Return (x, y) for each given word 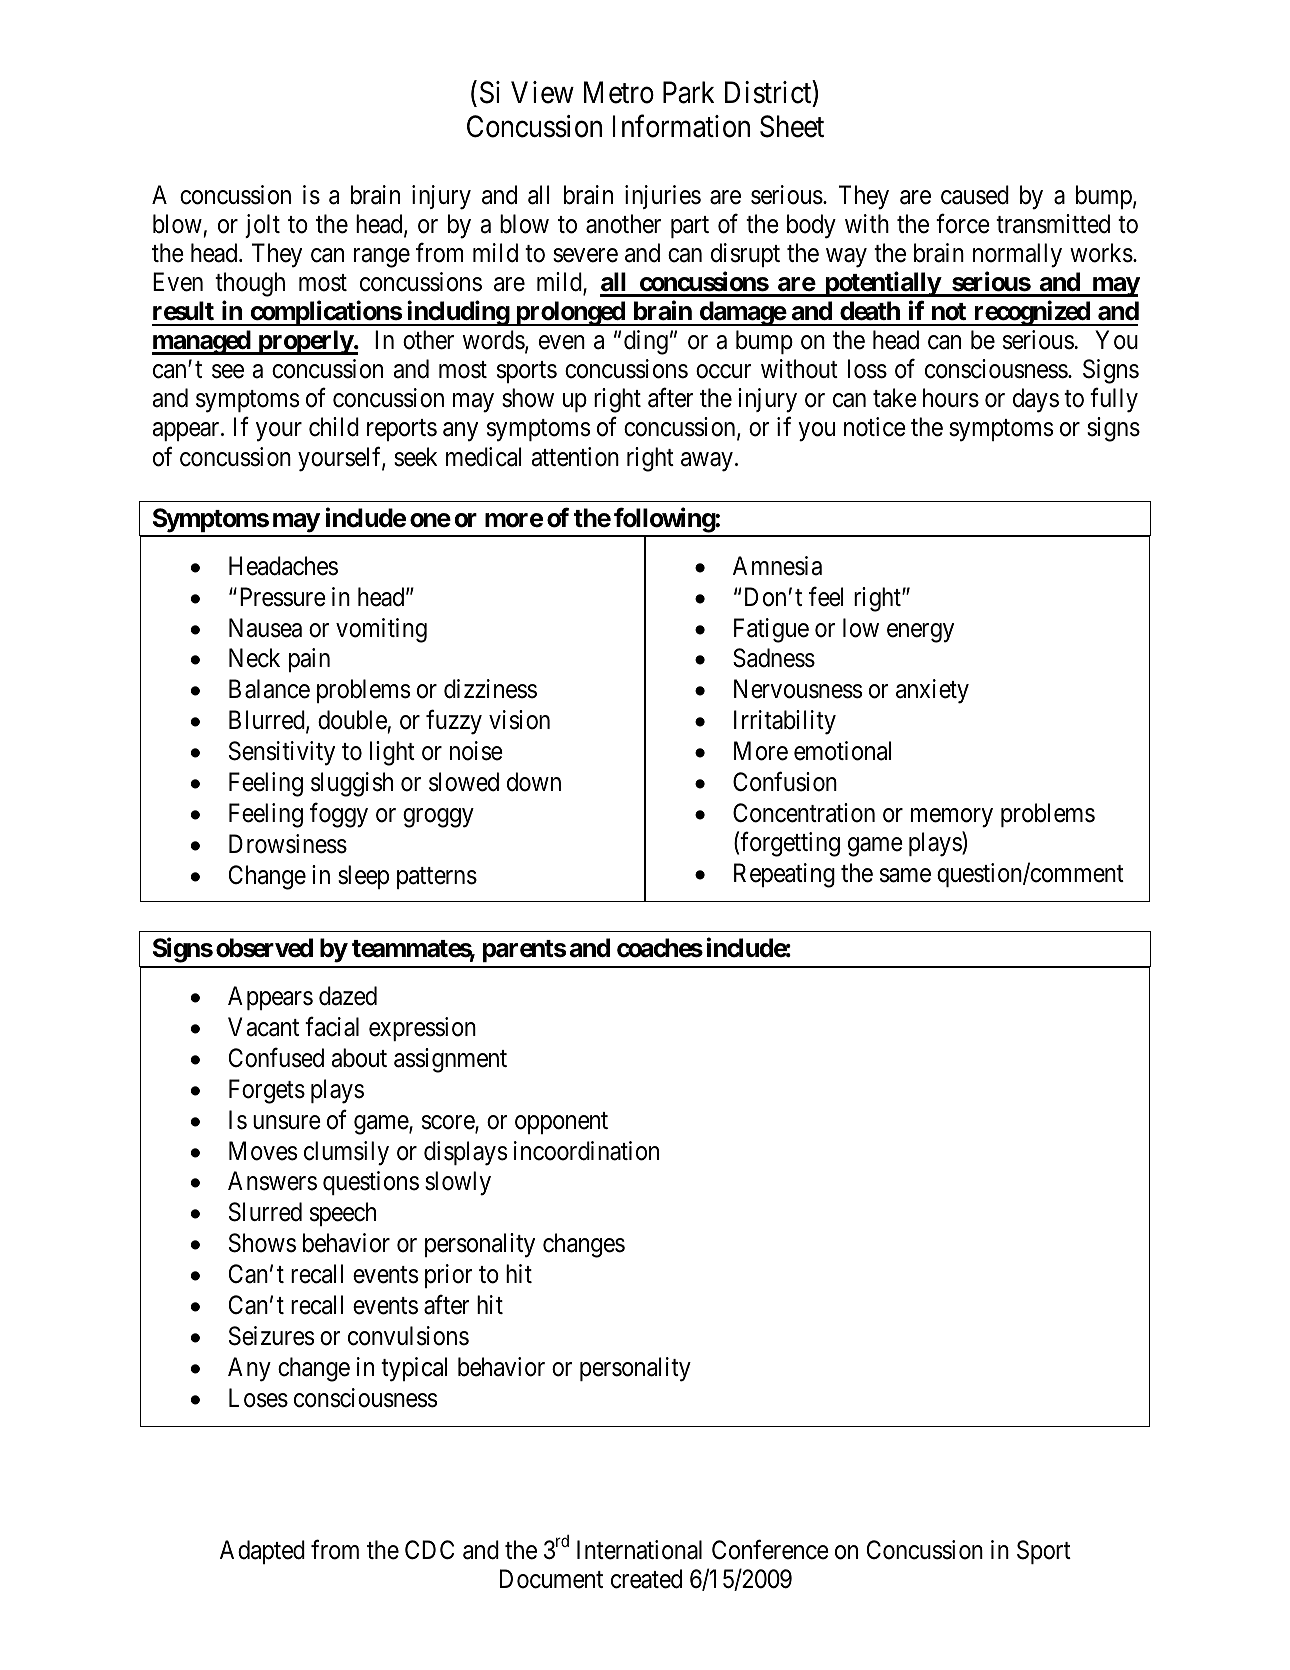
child (334, 427)
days (1036, 400)
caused (975, 195)
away (707, 462)
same (905, 875)
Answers (272, 1181)
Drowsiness (288, 844)
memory (952, 818)
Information (681, 126)
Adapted (262, 1552)
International (639, 1550)
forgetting (790, 844)
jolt (262, 226)
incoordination (586, 1151)
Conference (770, 1549)
